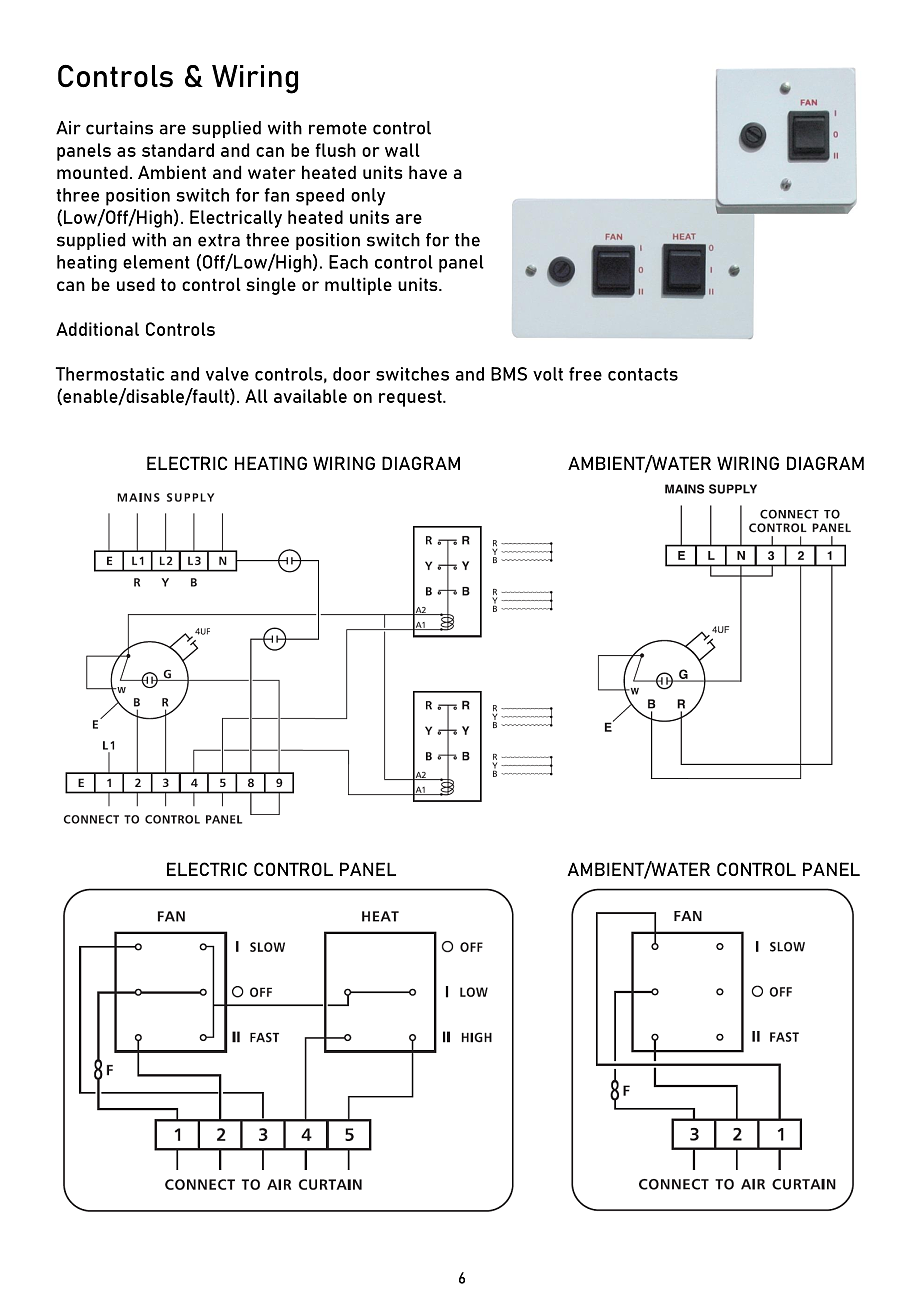 This screenshot has height=1308, width=924. Describe the element at coordinates (351, 374) in the screenshot. I see `door` at that location.
